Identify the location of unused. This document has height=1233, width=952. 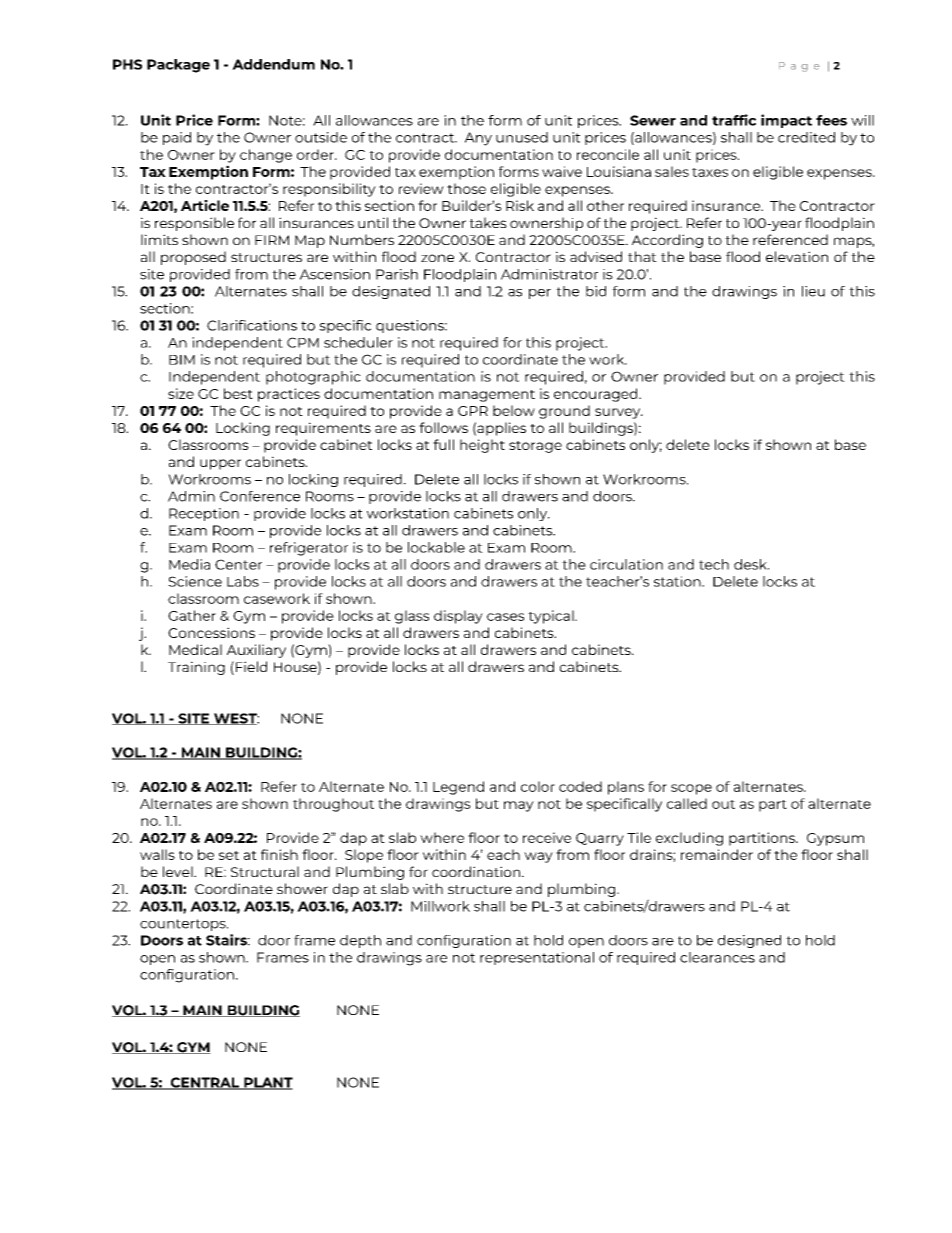
(522, 137).
